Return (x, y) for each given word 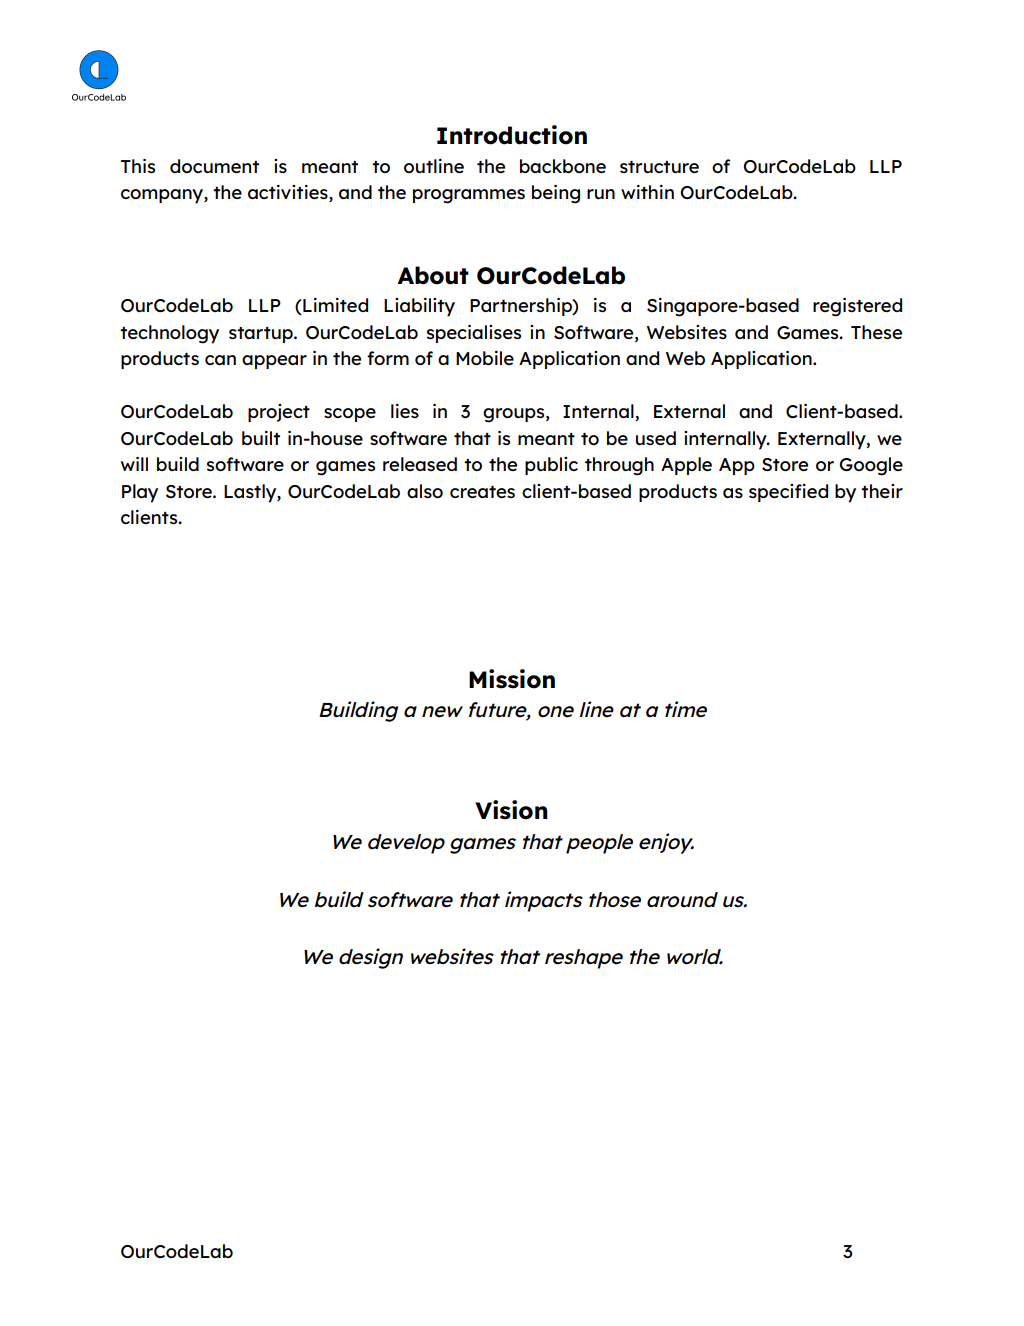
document (214, 166)
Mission (512, 679)
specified (788, 493)
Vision (511, 810)
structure (659, 167)
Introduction (512, 135)
